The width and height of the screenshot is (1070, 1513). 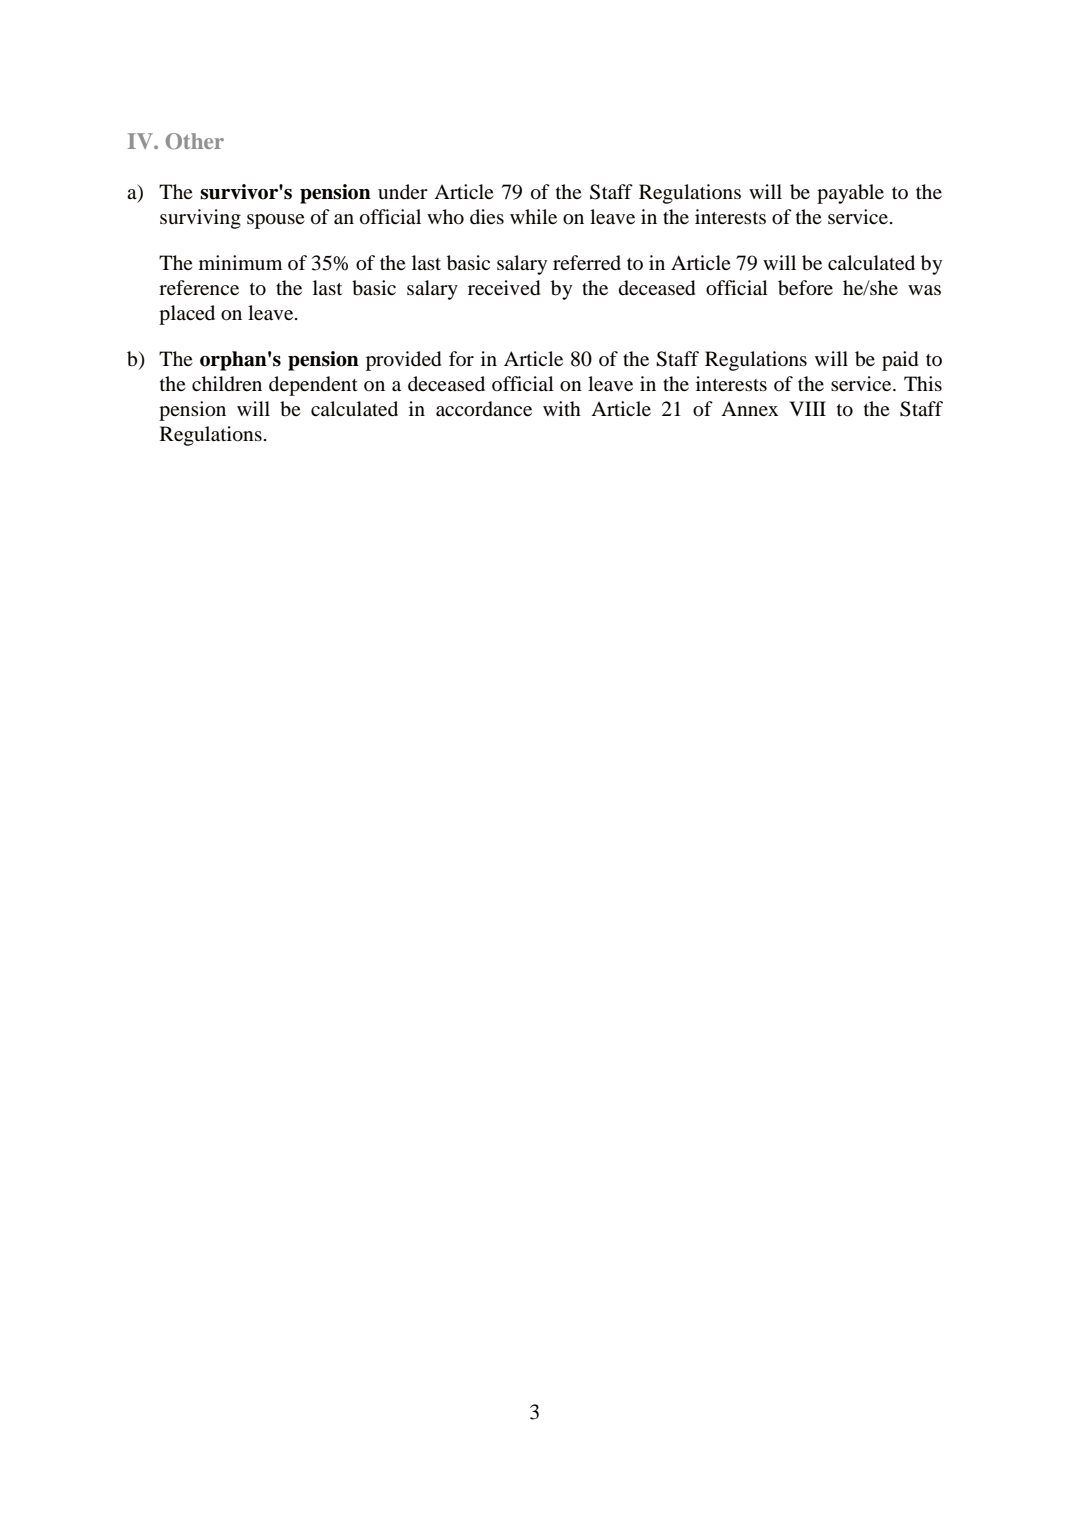 I want to click on before, so click(x=805, y=288).
